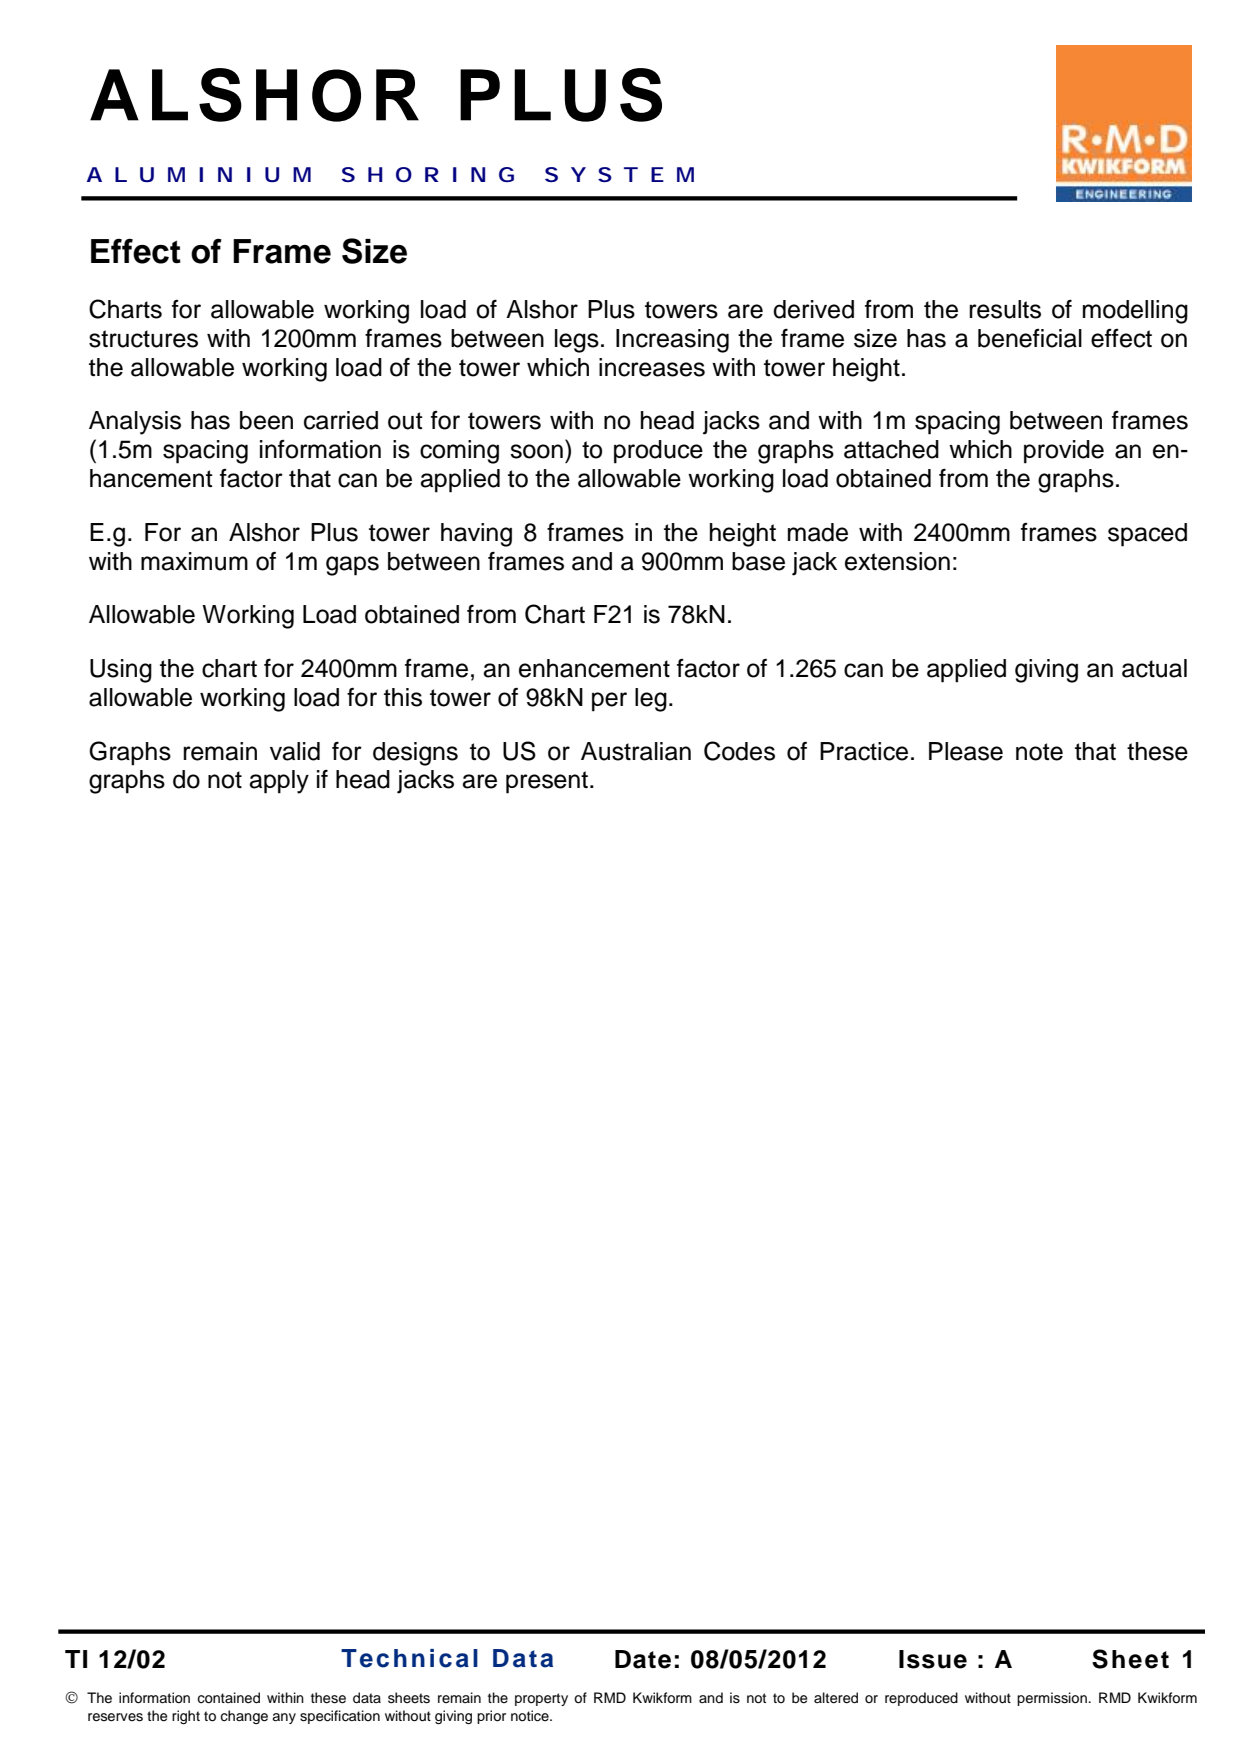 This image has height=1756, width=1241. Describe the element at coordinates (143, 339) in the image. I see `structures` at that location.
